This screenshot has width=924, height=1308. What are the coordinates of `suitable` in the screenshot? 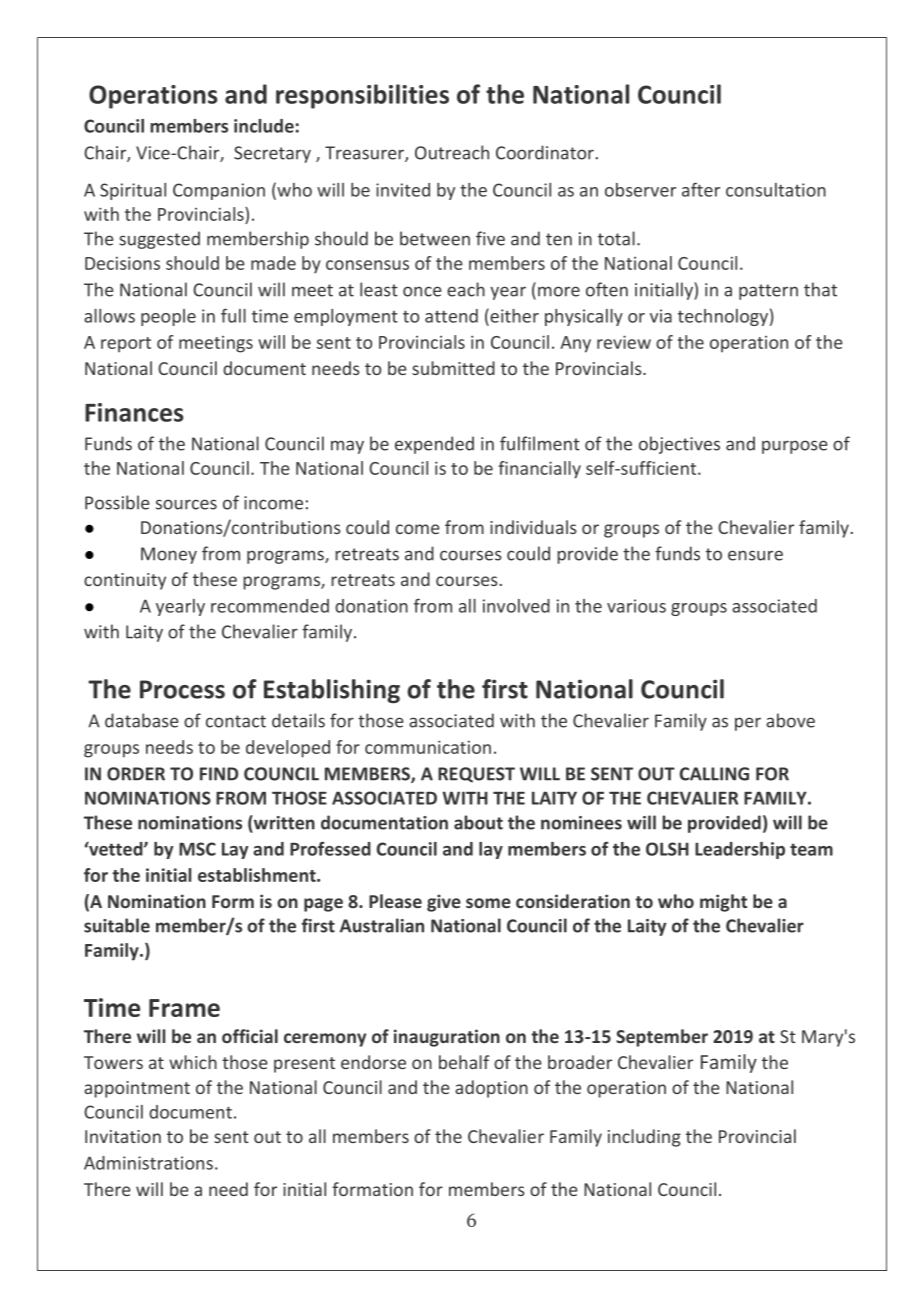 It's located at (117, 925).
